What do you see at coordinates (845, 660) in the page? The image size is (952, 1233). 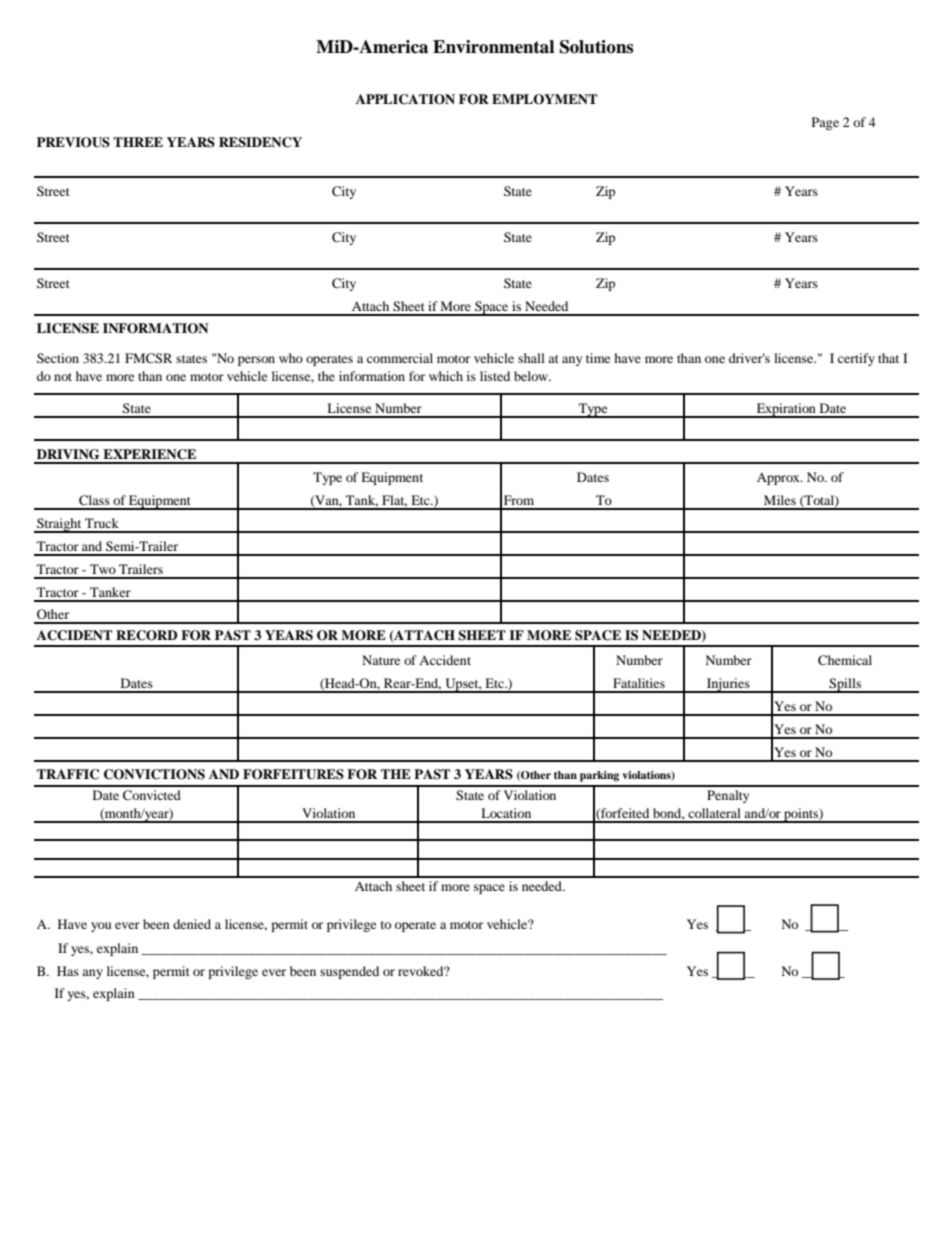 I see `Chemical` at bounding box center [845, 660].
